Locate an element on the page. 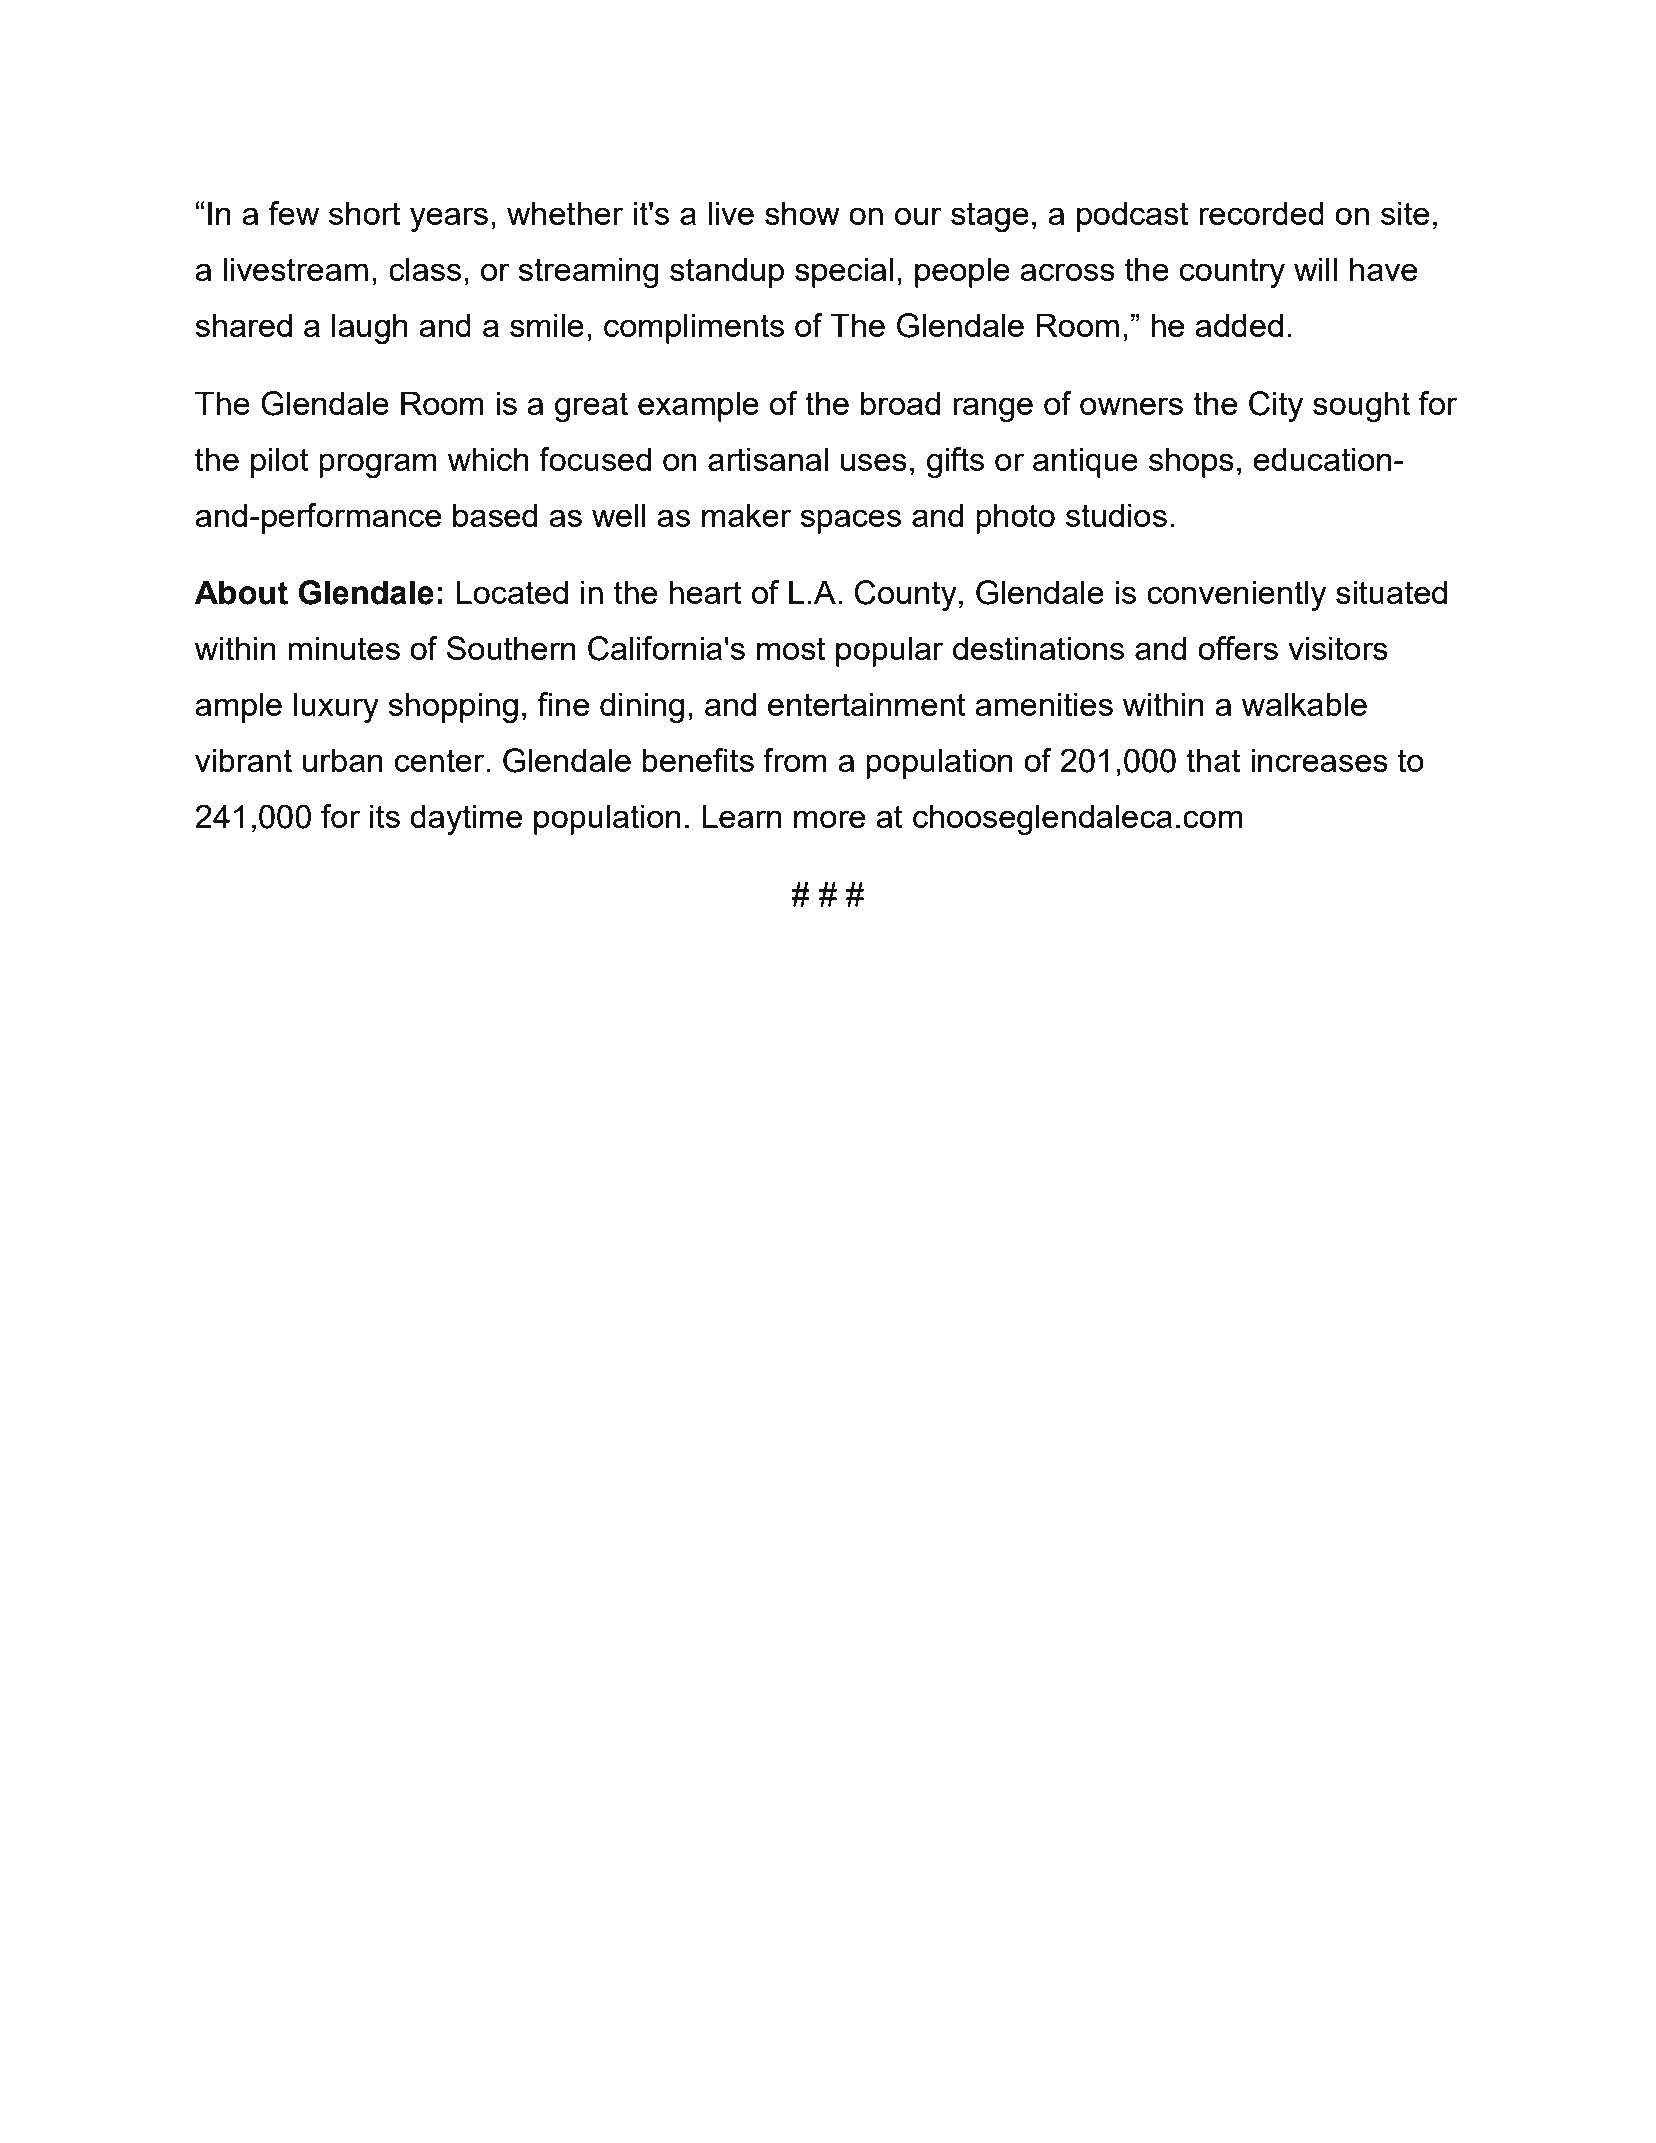 This image has width=1656, height=2143. broad is located at coordinates (900, 403).
